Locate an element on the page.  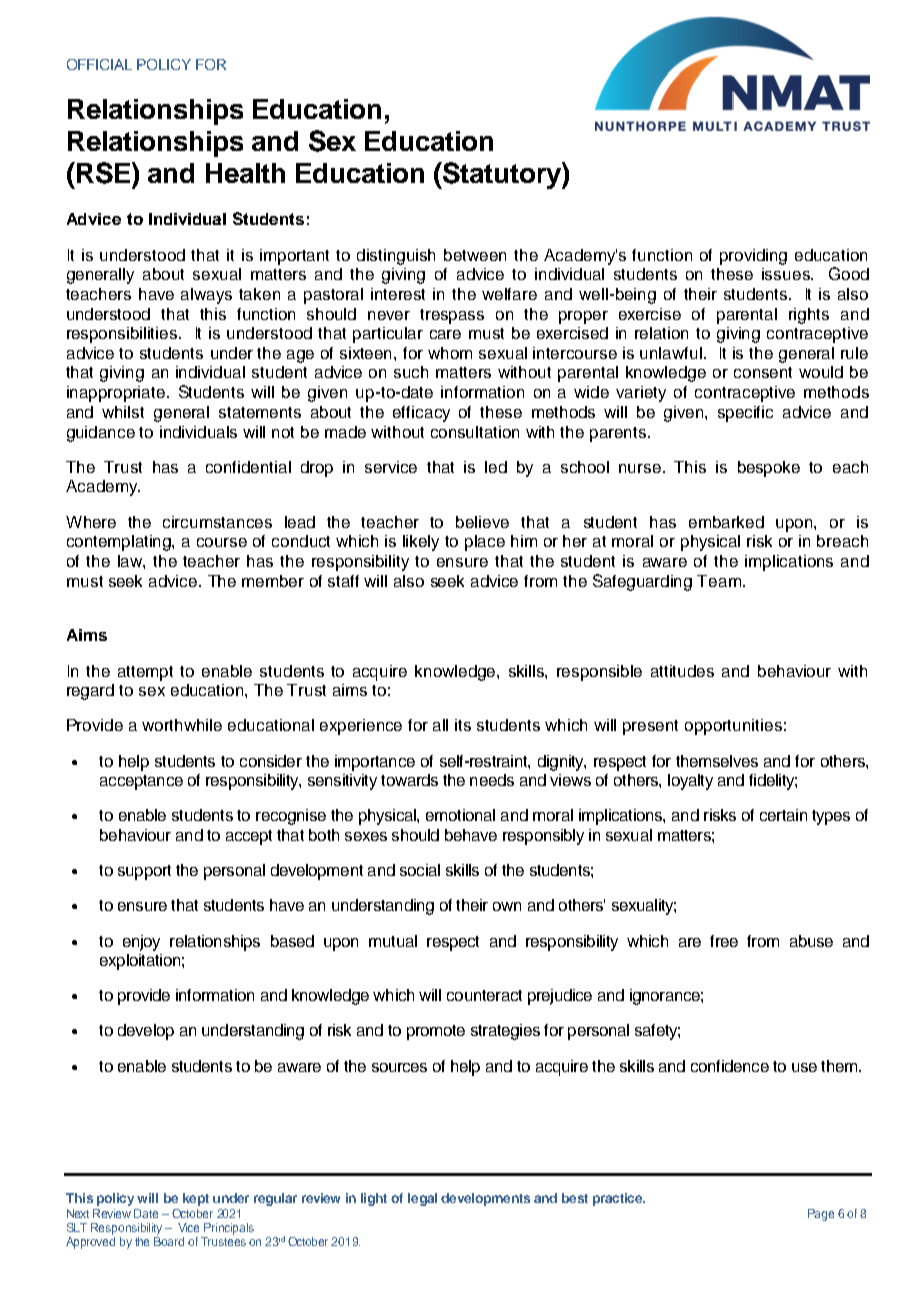
whom is located at coordinates (450, 353).
